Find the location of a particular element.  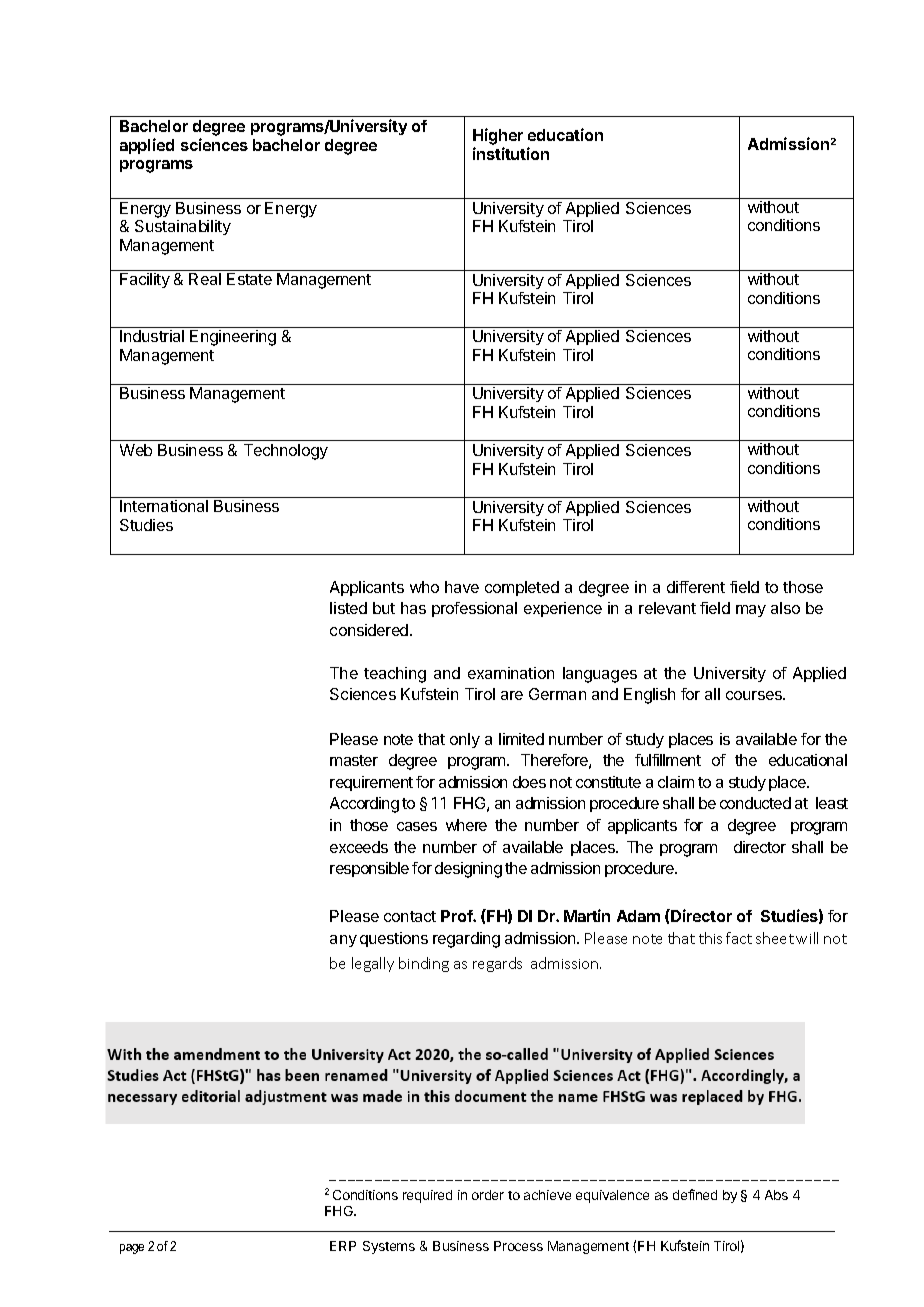

institution is located at coordinates (511, 153).
